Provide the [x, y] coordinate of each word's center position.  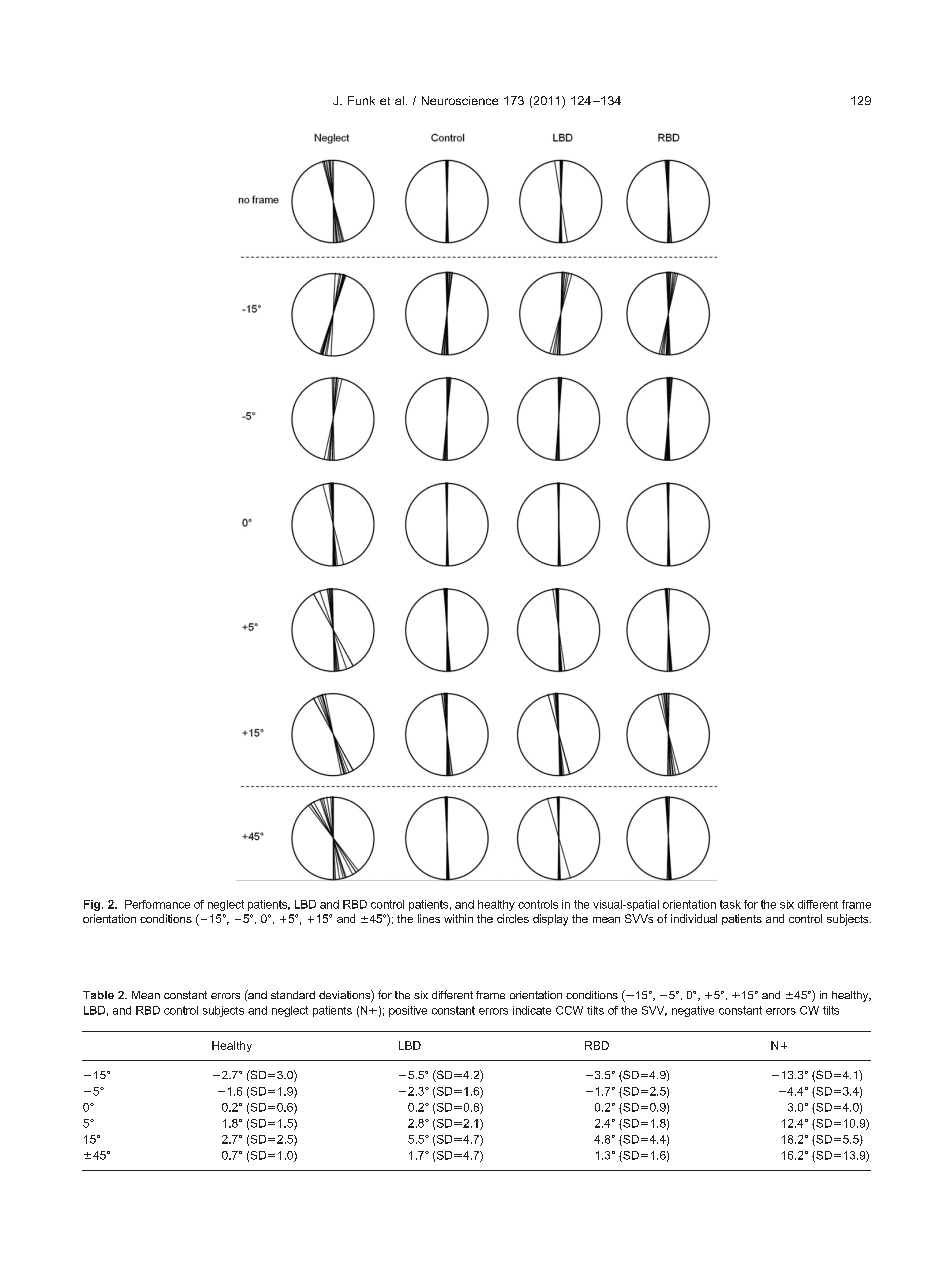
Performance [157, 904]
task [730, 904]
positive [408, 1011]
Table [98, 995]
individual [694, 918]
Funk [361, 100]
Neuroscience [460, 100]
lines [429, 918]
